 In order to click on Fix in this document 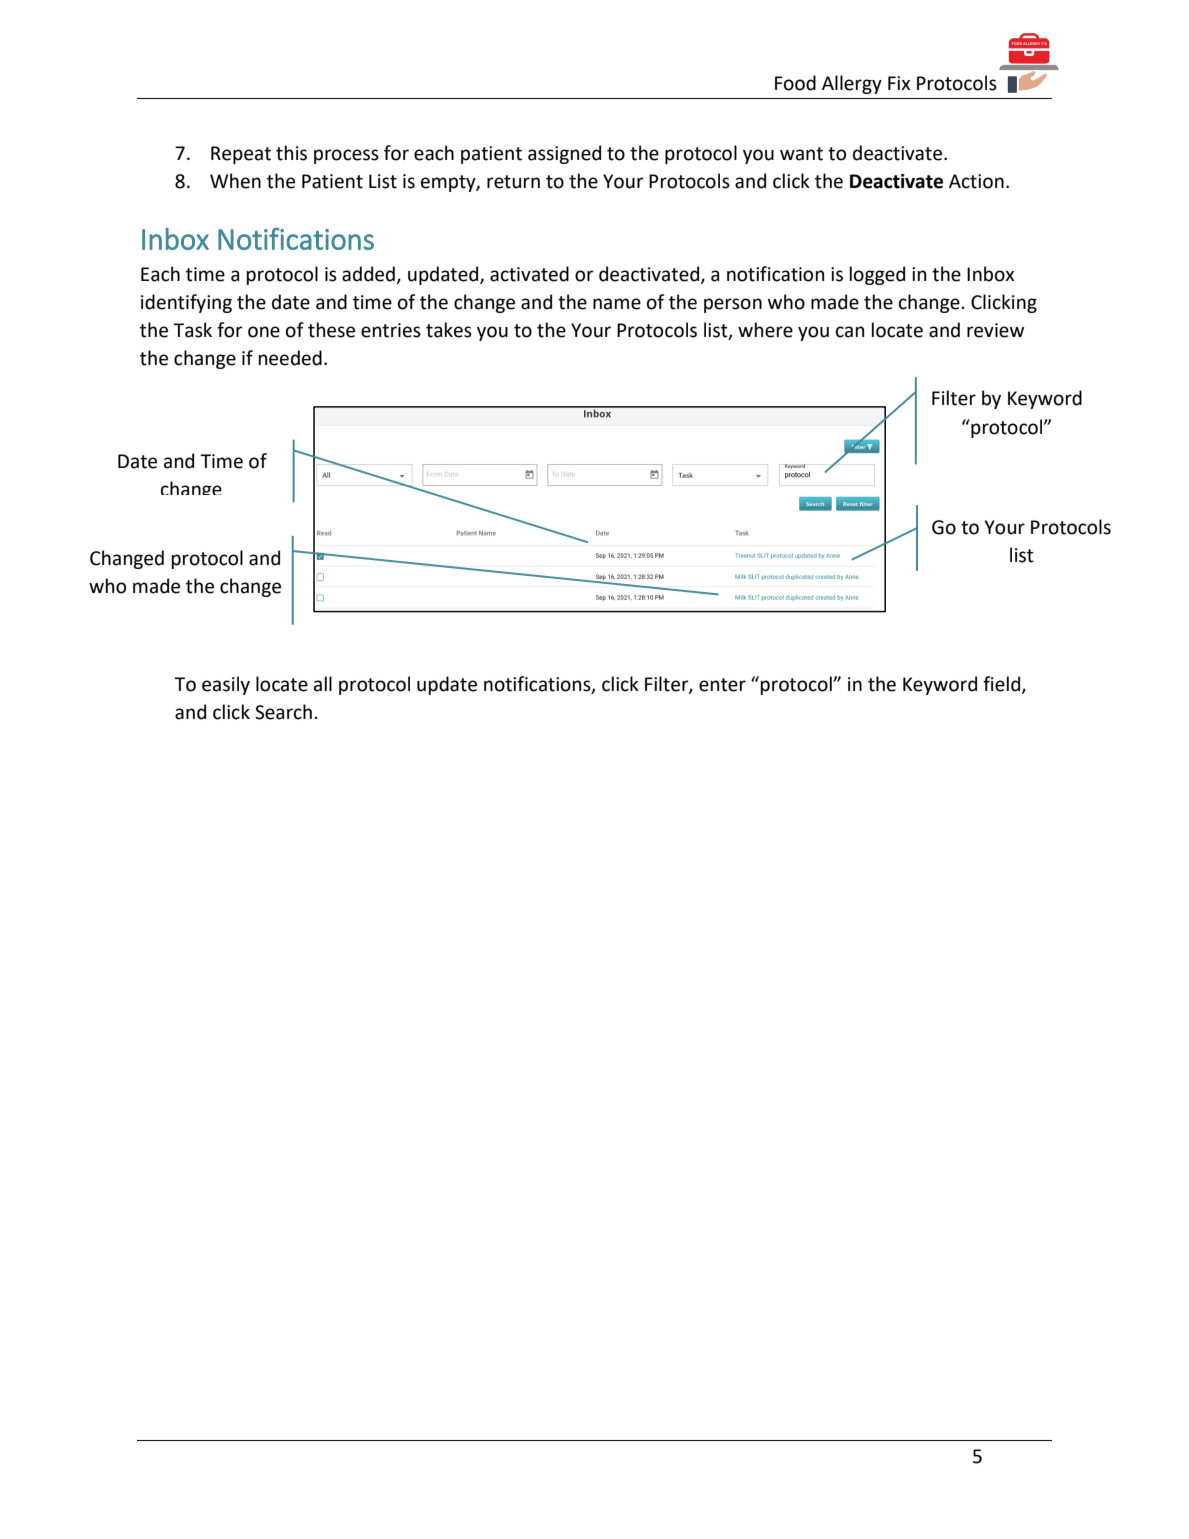, I will do `click(899, 83)`.
